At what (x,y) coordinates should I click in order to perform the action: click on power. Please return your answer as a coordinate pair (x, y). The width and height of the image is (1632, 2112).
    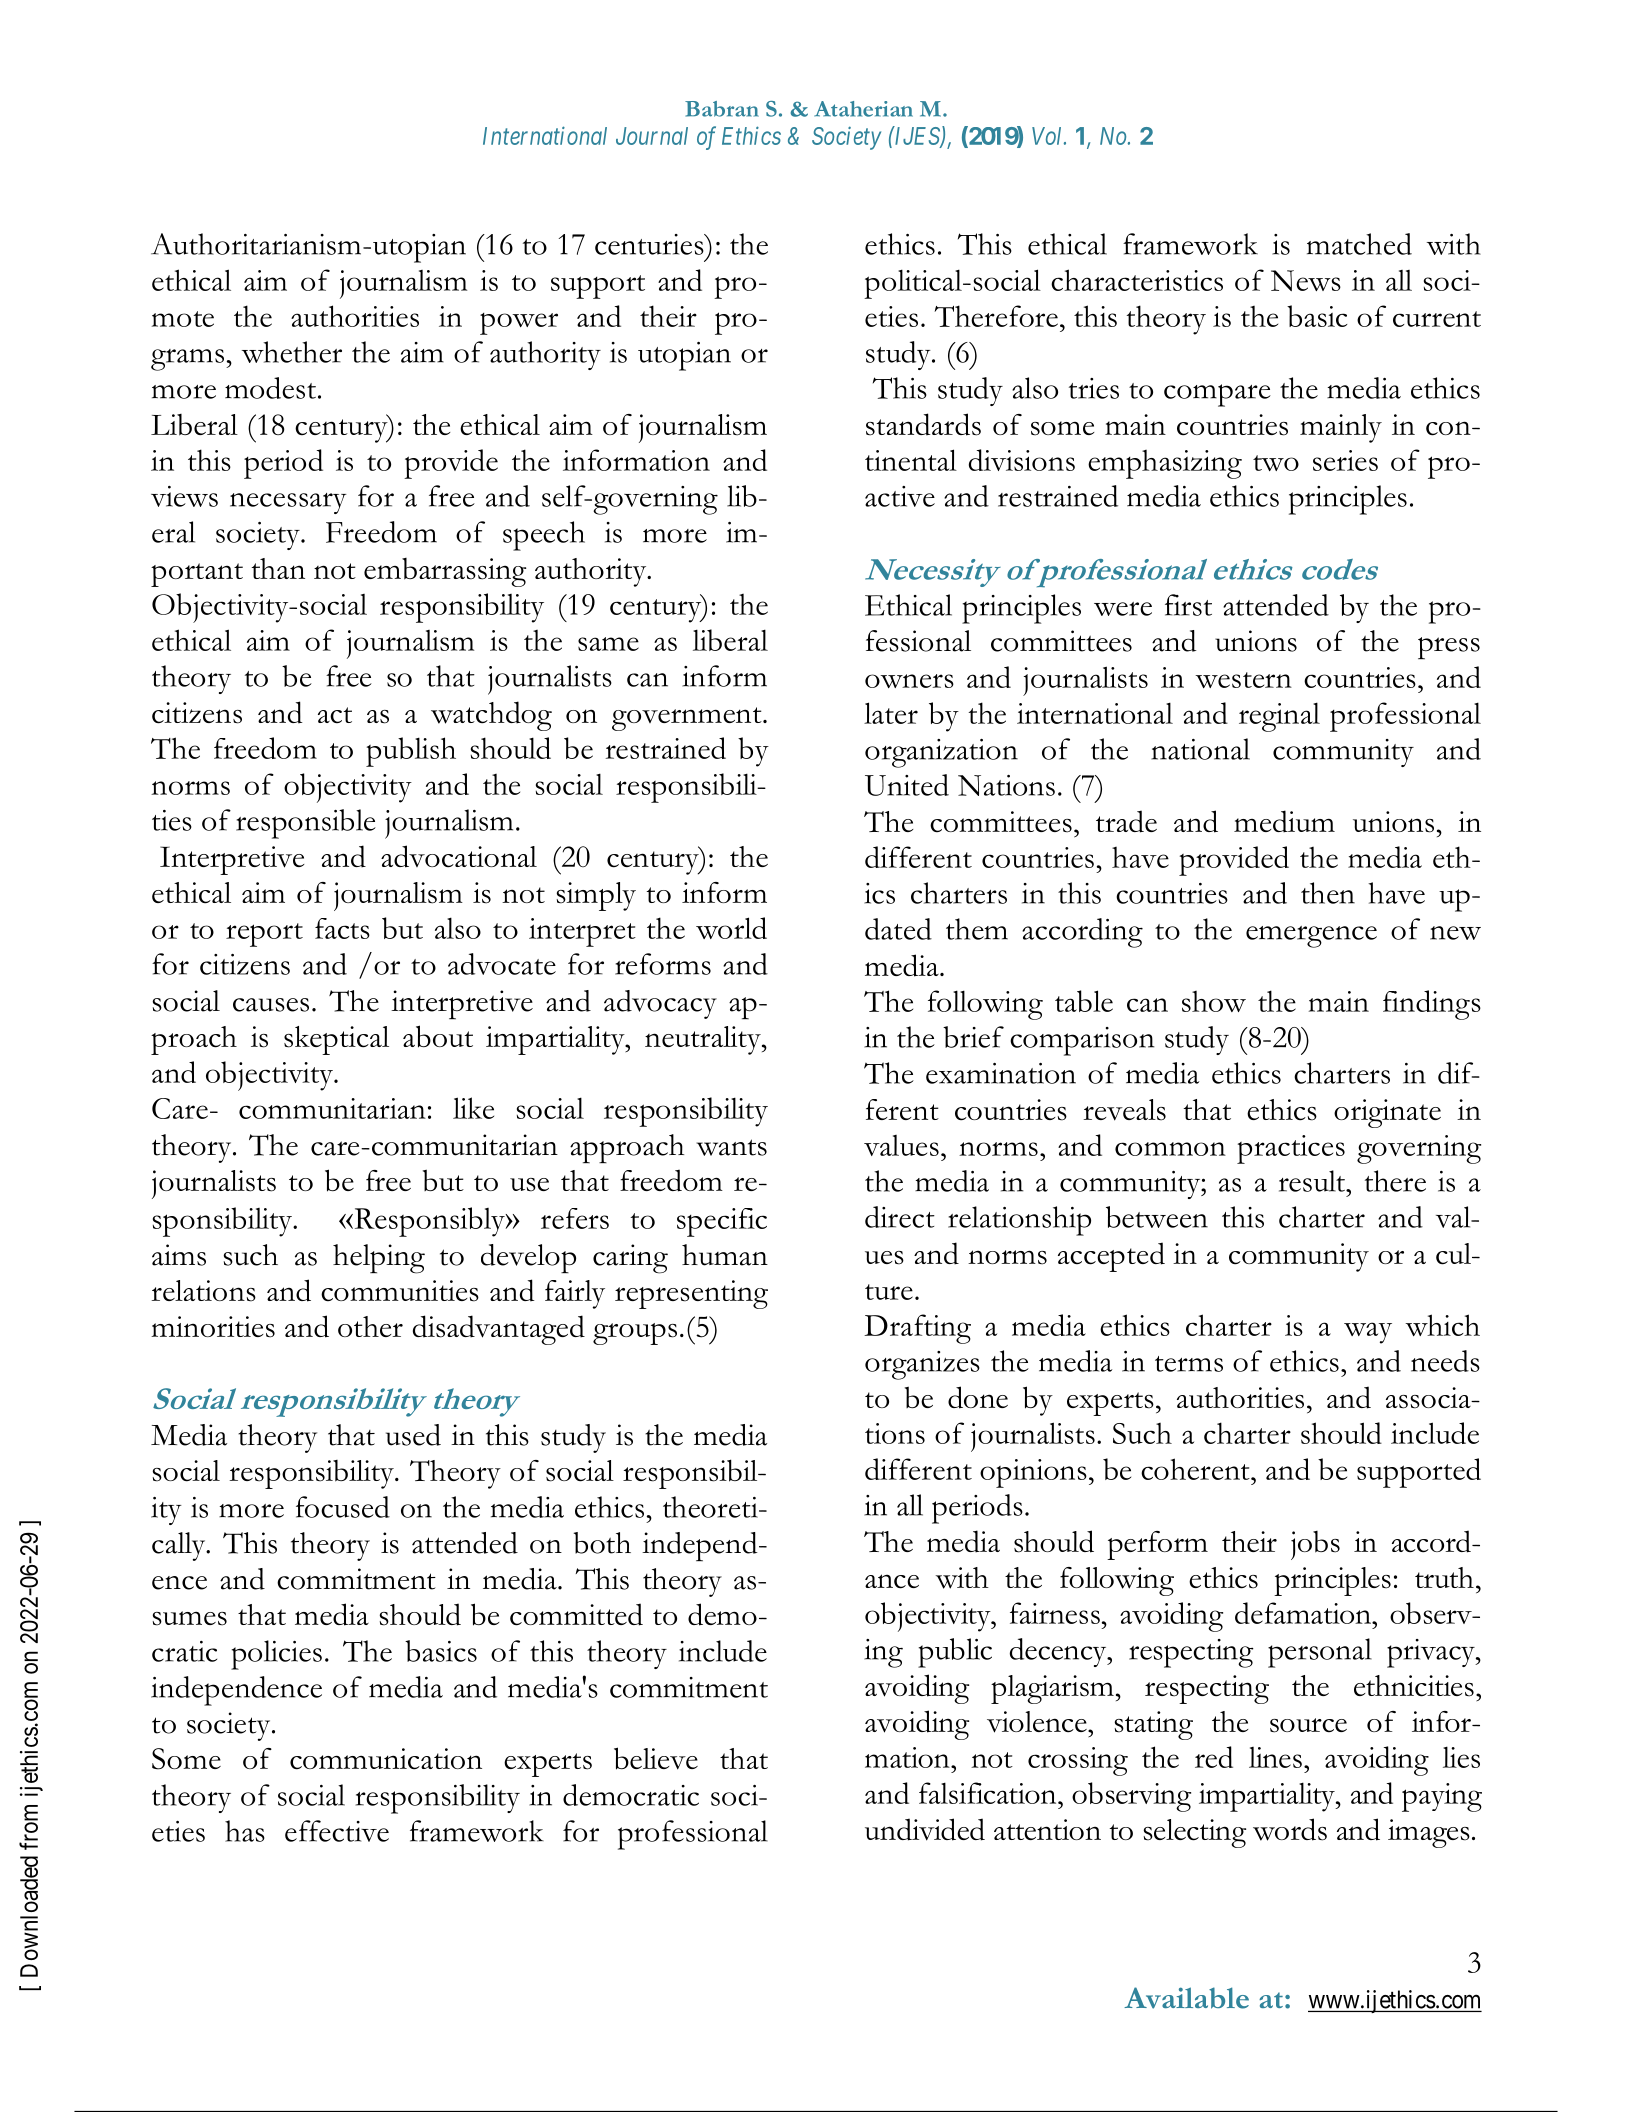
    Looking at the image, I should click on (519, 324).
